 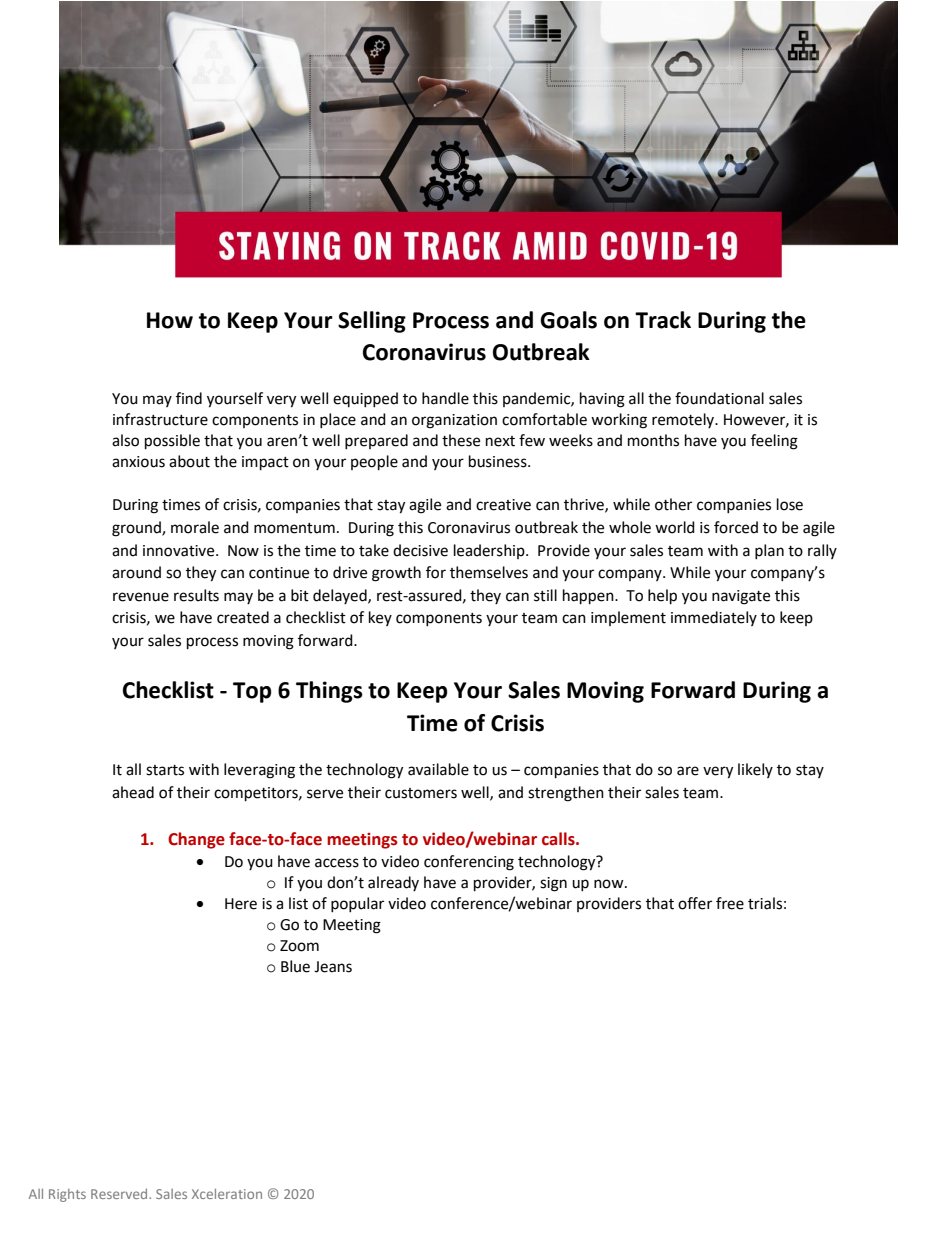 What do you see at coordinates (769, 551) in the screenshot?
I see `plan` at bounding box center [769, 551].
